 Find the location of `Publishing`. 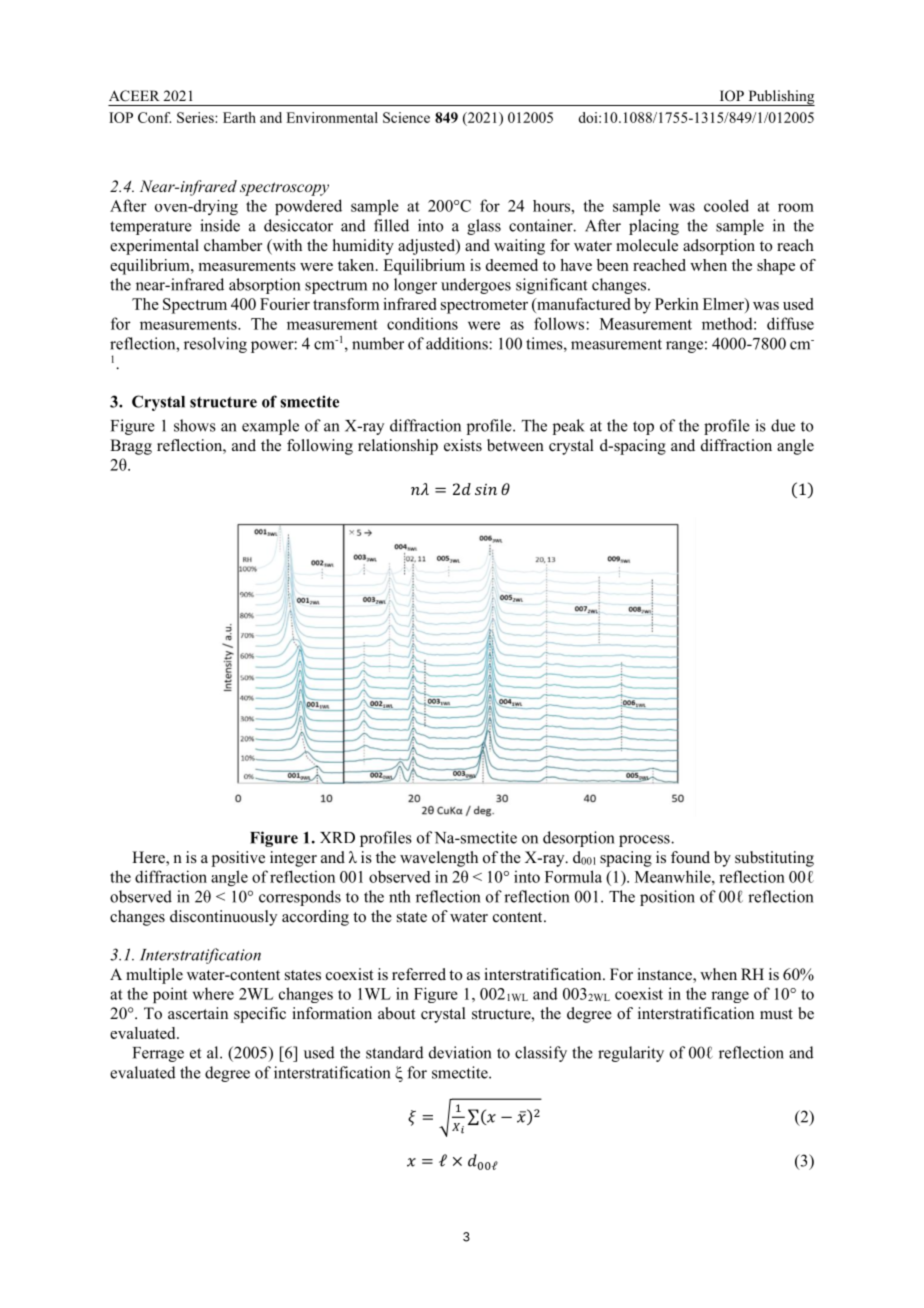

Publishing is located at coordinates (780, 98).
